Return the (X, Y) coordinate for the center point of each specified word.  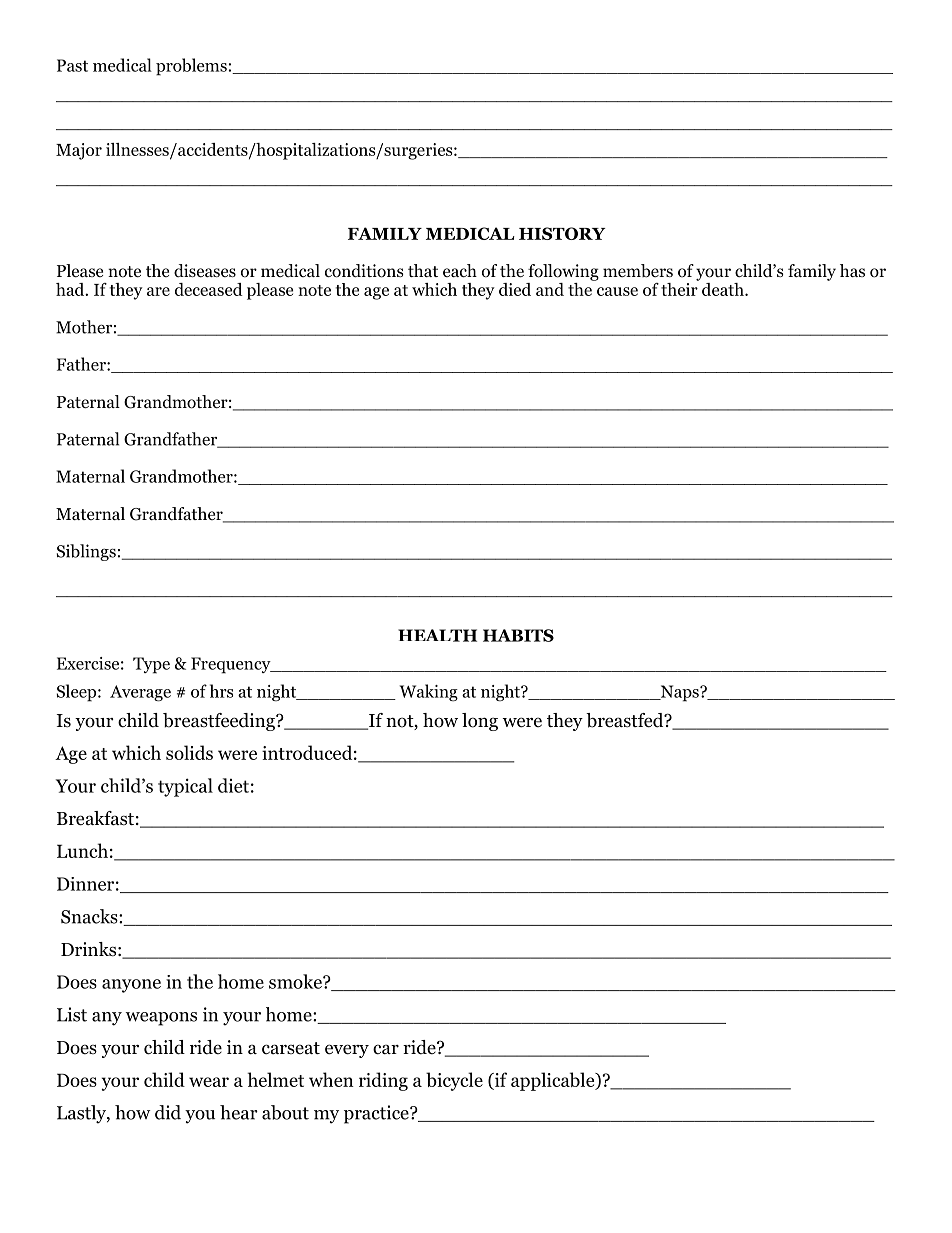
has (852, 270)
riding (383, 1081)
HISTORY (562, 233)
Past (72, 65)
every (347, 1051)
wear (209, 1082)
